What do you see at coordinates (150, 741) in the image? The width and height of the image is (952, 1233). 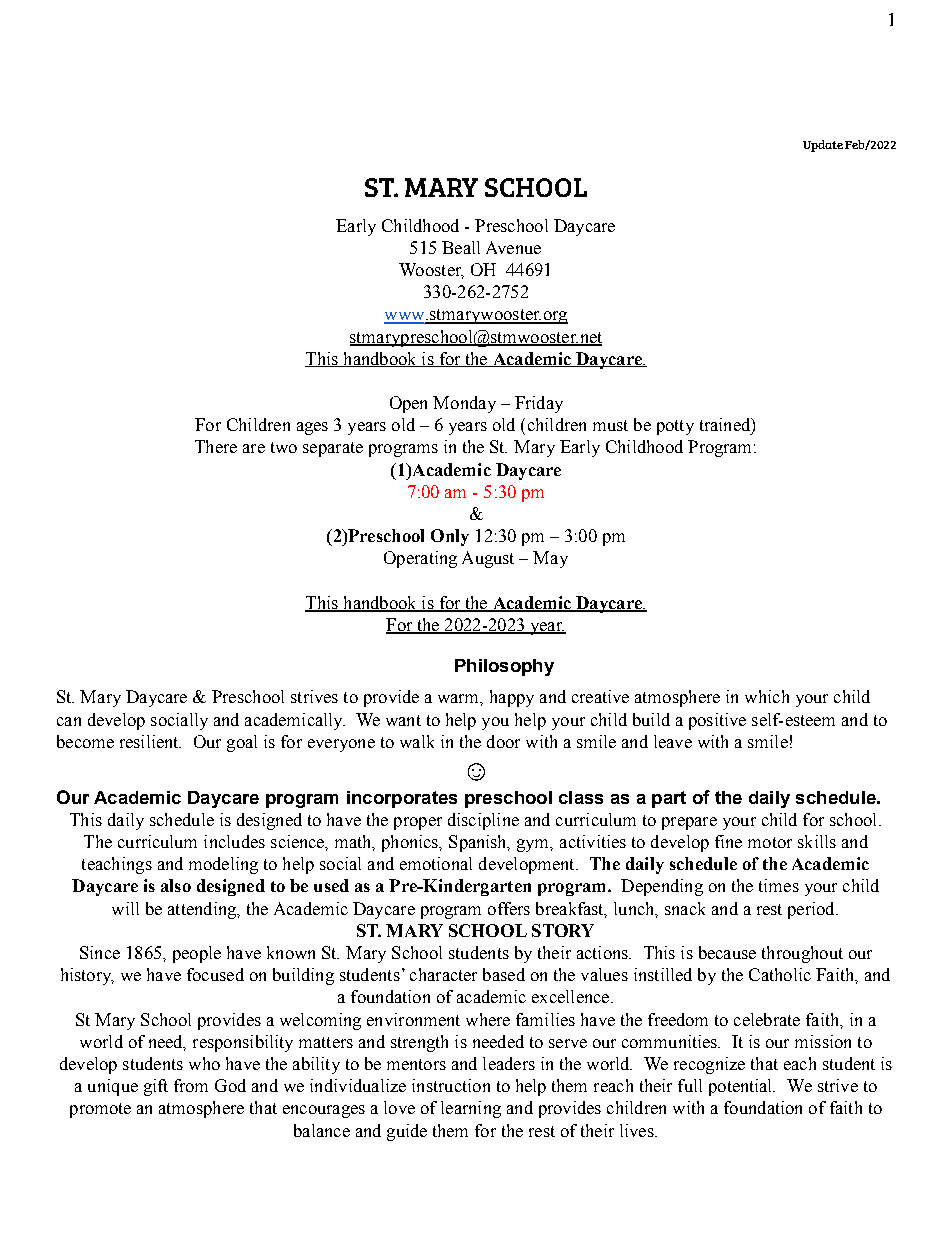 I see `resilient` at bounding box center [150, 741].
